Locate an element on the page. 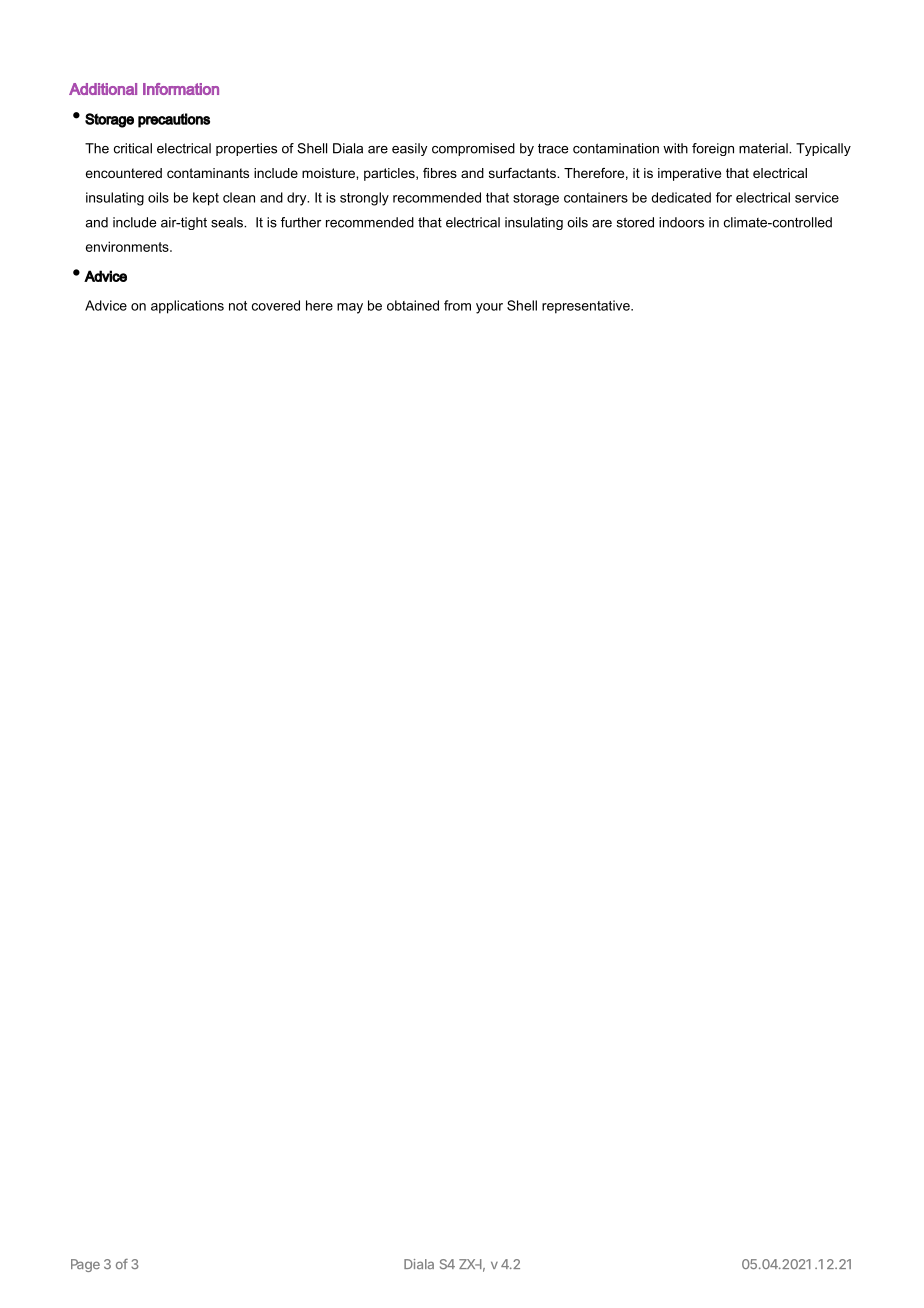 The height and width of the image is (1308, 924). precautions is located at coordinates (174, 120).
